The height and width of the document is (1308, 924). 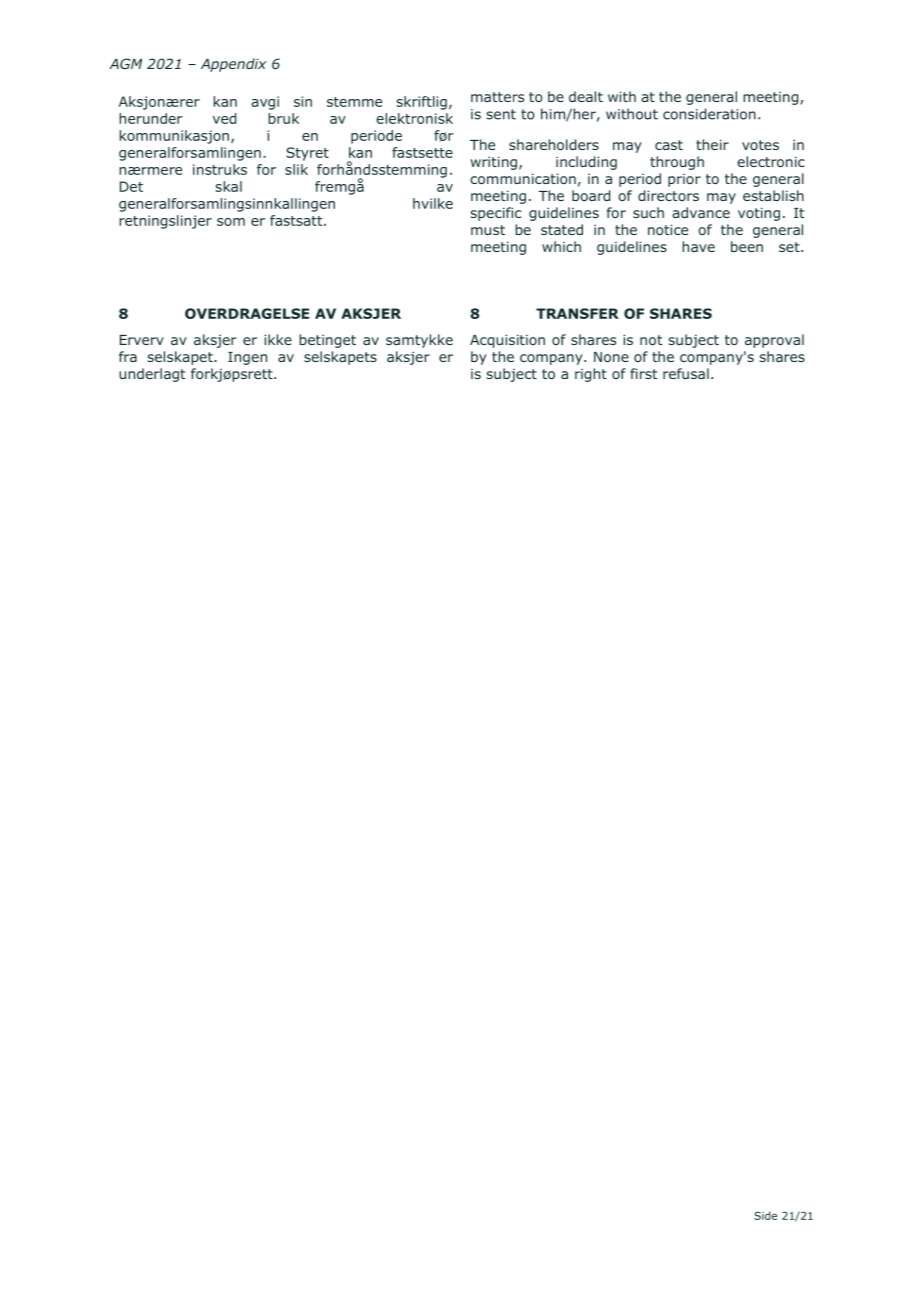 I want to click on advance, so click(x=701, y=212).
